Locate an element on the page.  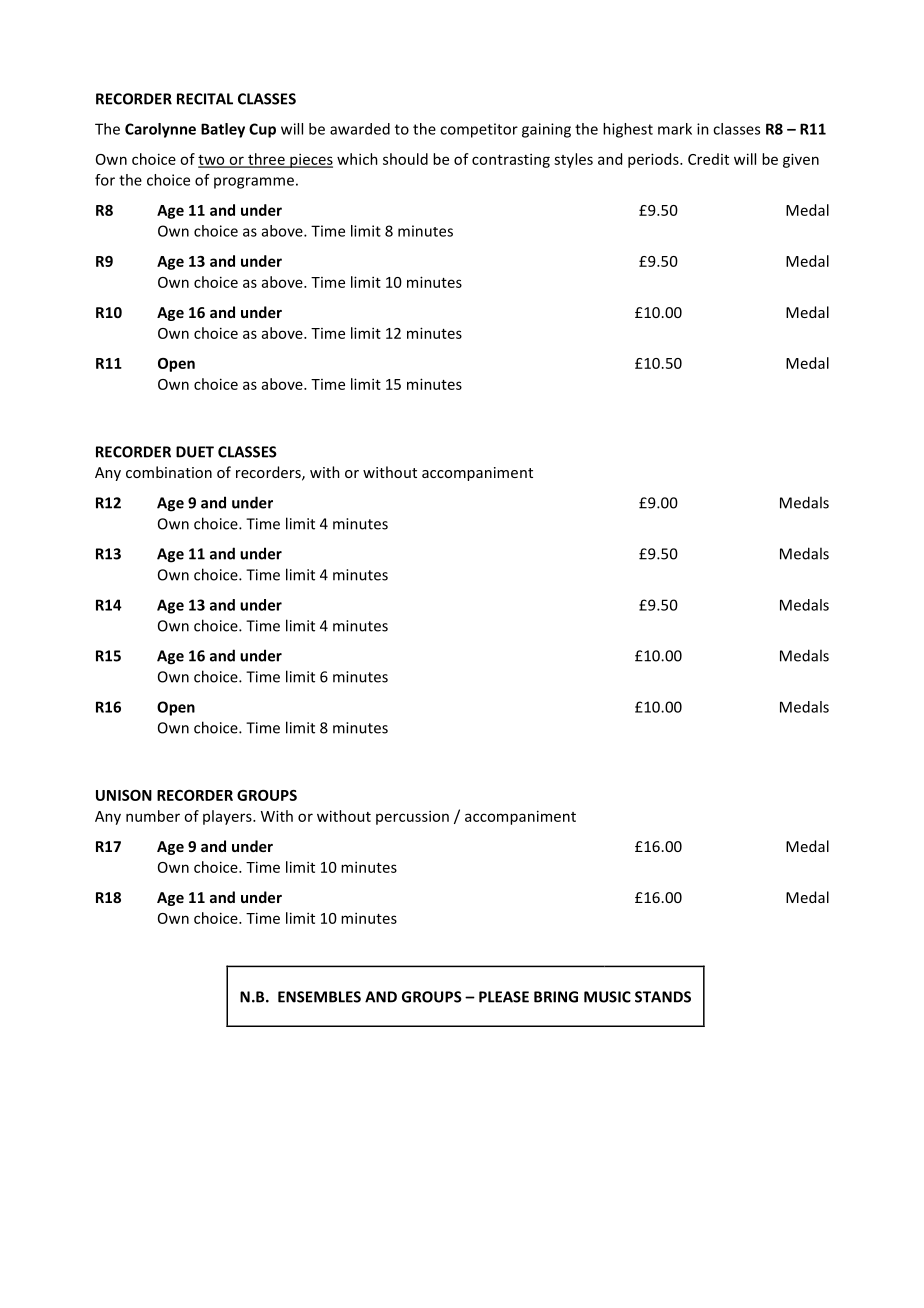
UNISON is located at coordinates (124, 795).
